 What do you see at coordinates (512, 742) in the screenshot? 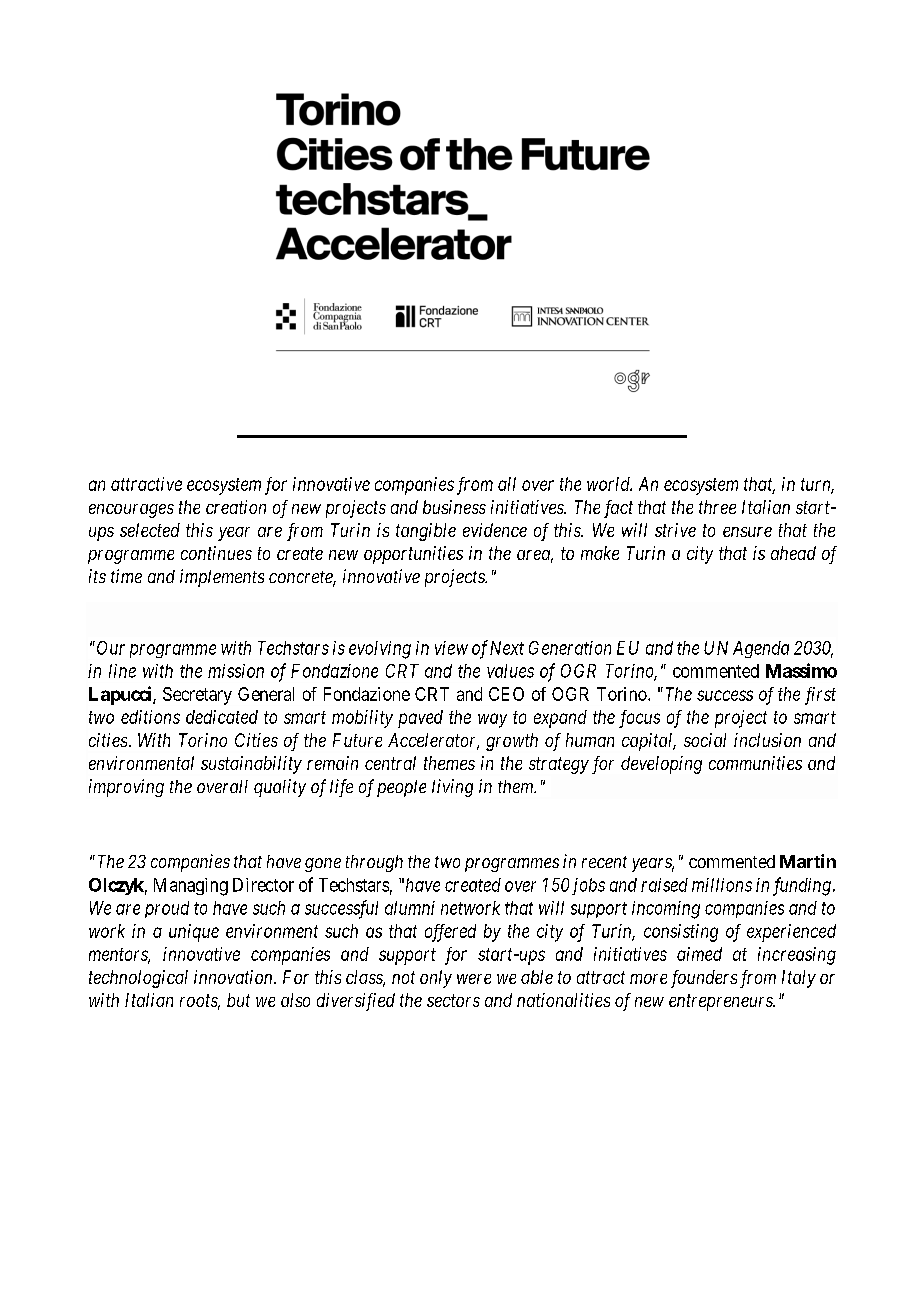
I see `growth` at bounding box center [512, 742].
